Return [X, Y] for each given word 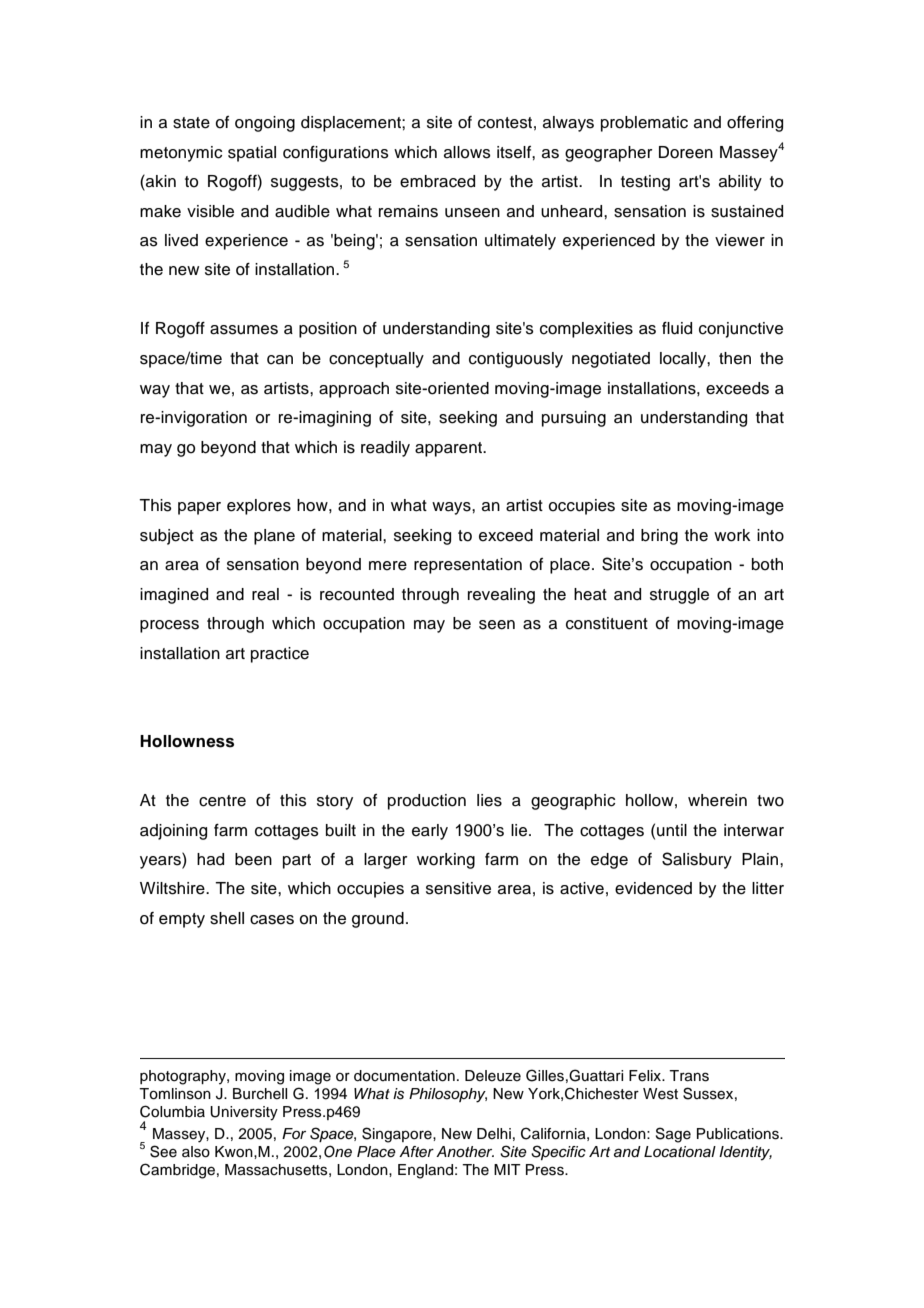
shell [227, 918]
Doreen [686, 152]
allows [467, 152]
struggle [679, 596]
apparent [450, 449]
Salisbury [697, 860]
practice [280, 655]
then [735, 358]
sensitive [458, 888]
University [244, 1113]
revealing [501, 596]
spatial [252, 154]
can [280, 360]
